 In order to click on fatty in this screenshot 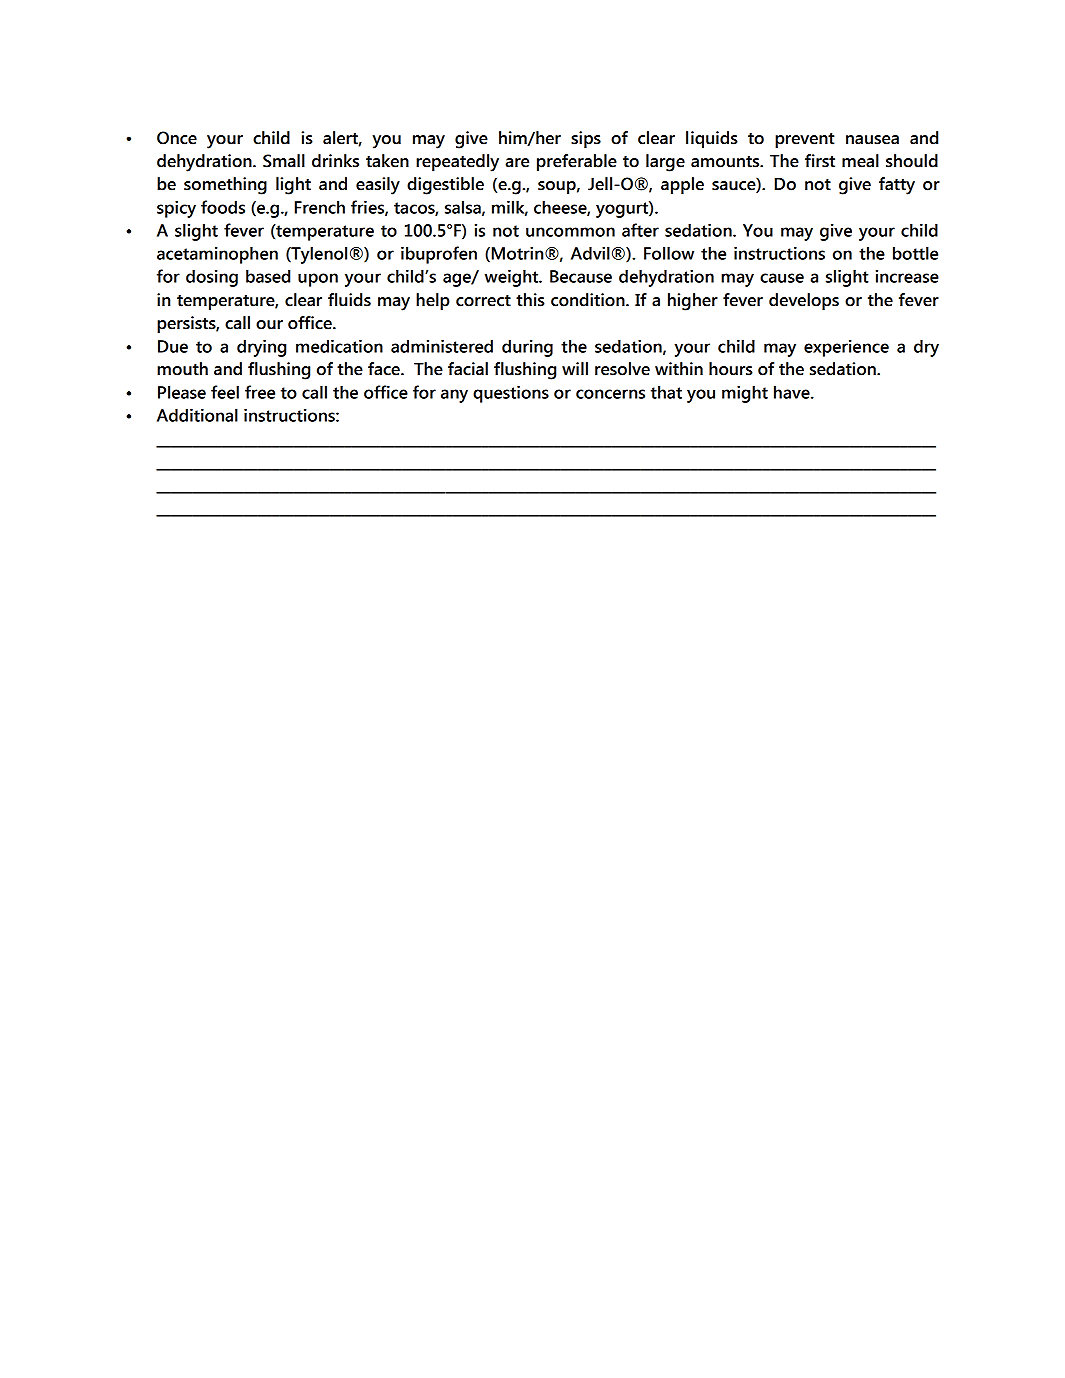, I will do `click(897, 186)`.
